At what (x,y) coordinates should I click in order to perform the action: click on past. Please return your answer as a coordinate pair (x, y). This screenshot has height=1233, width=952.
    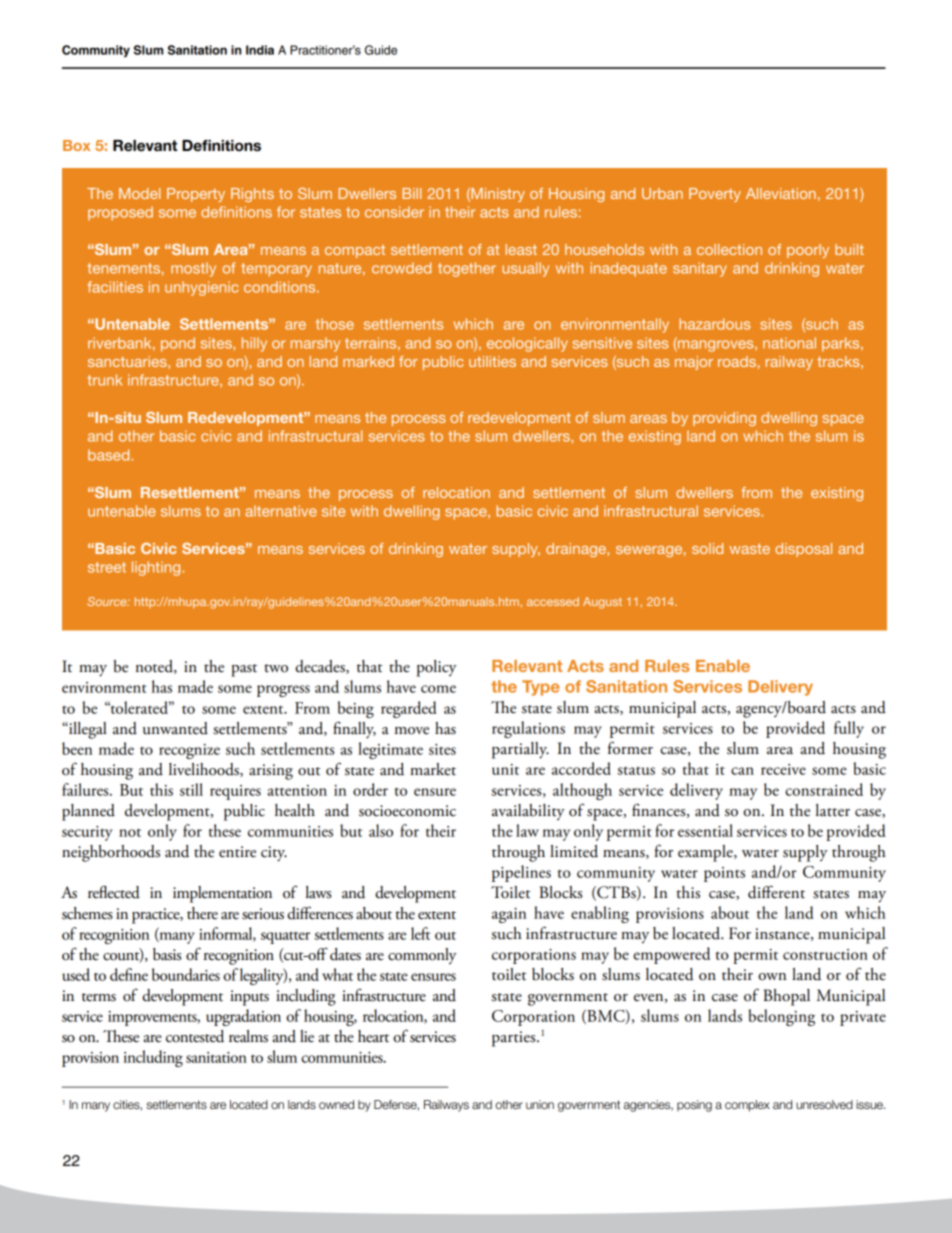
    Looking at the image, I should click on (244, 670).
